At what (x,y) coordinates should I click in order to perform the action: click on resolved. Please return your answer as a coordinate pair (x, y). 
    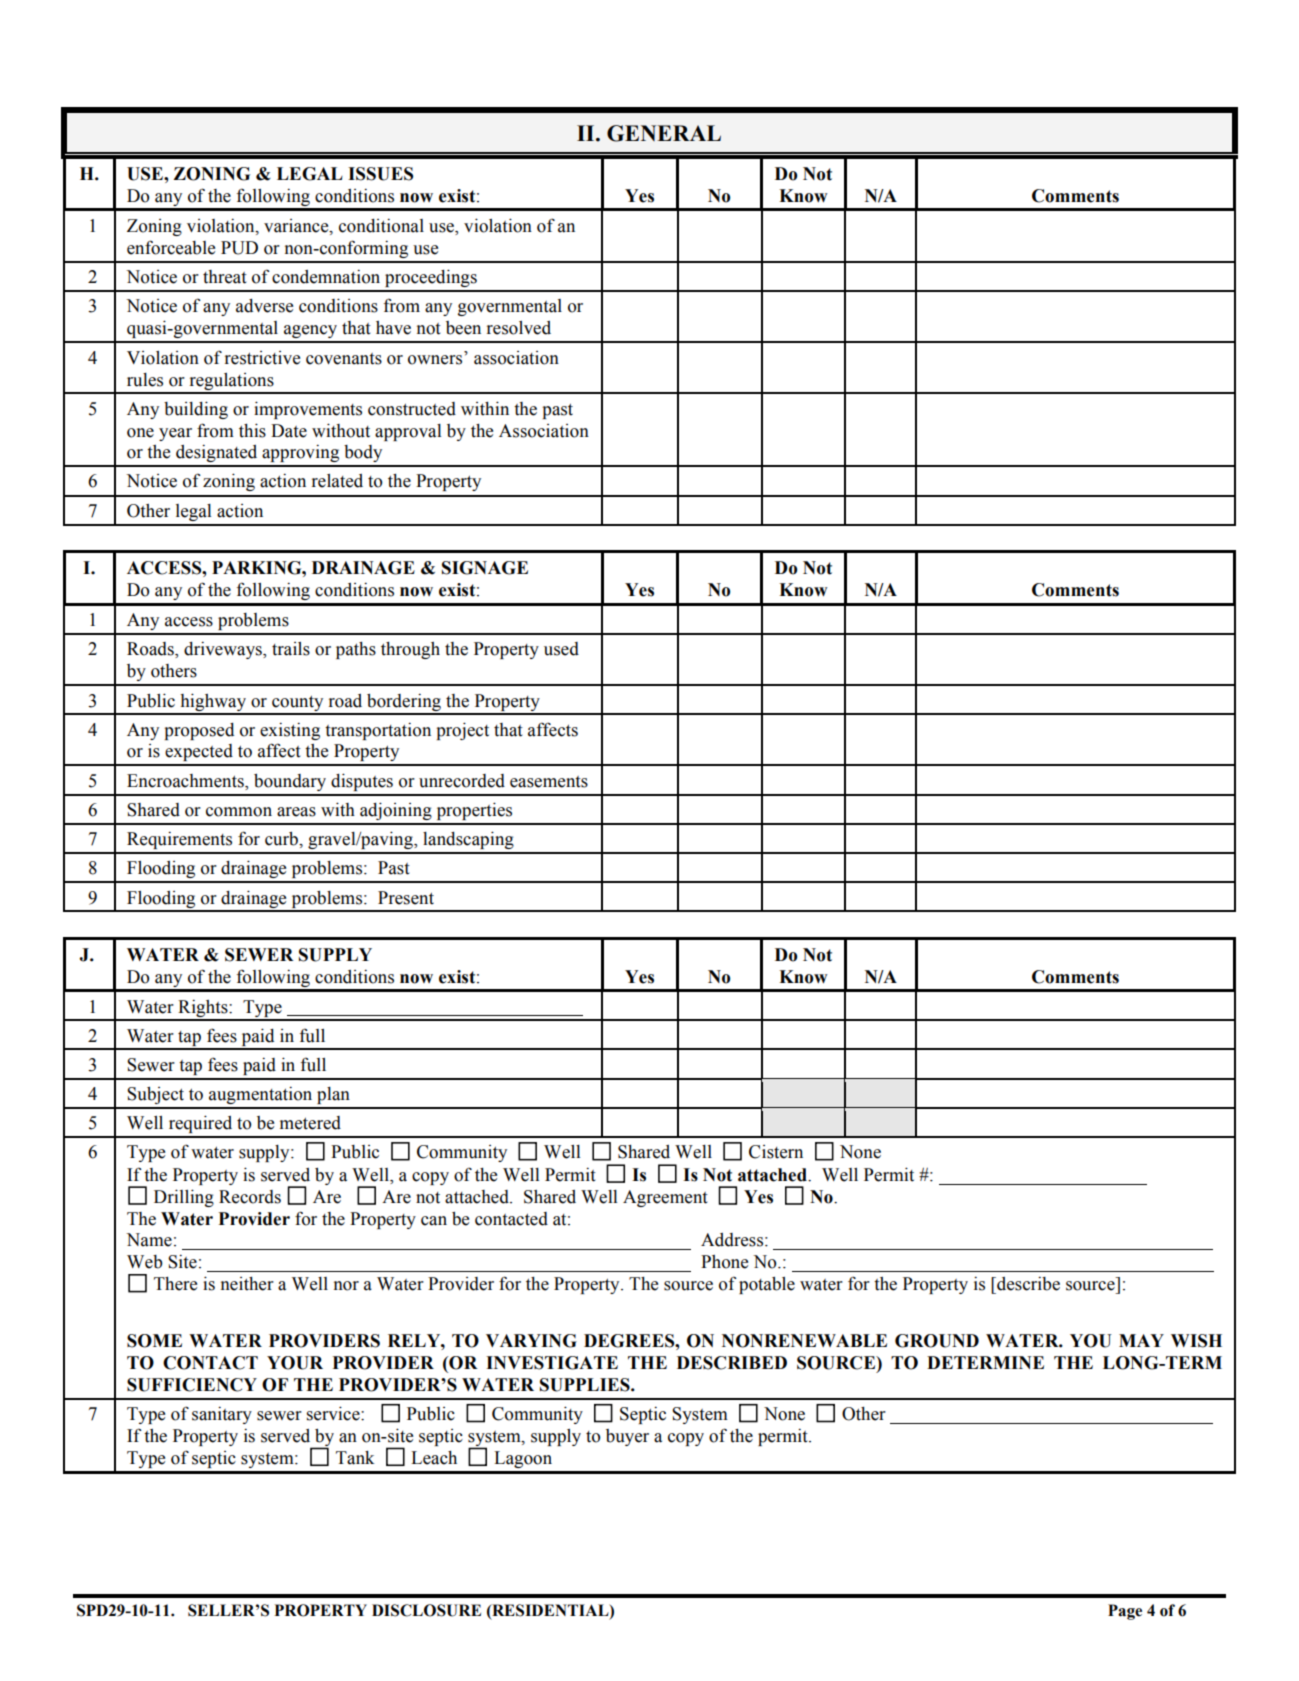
    Looking at the image, I should click on (519, 328).
